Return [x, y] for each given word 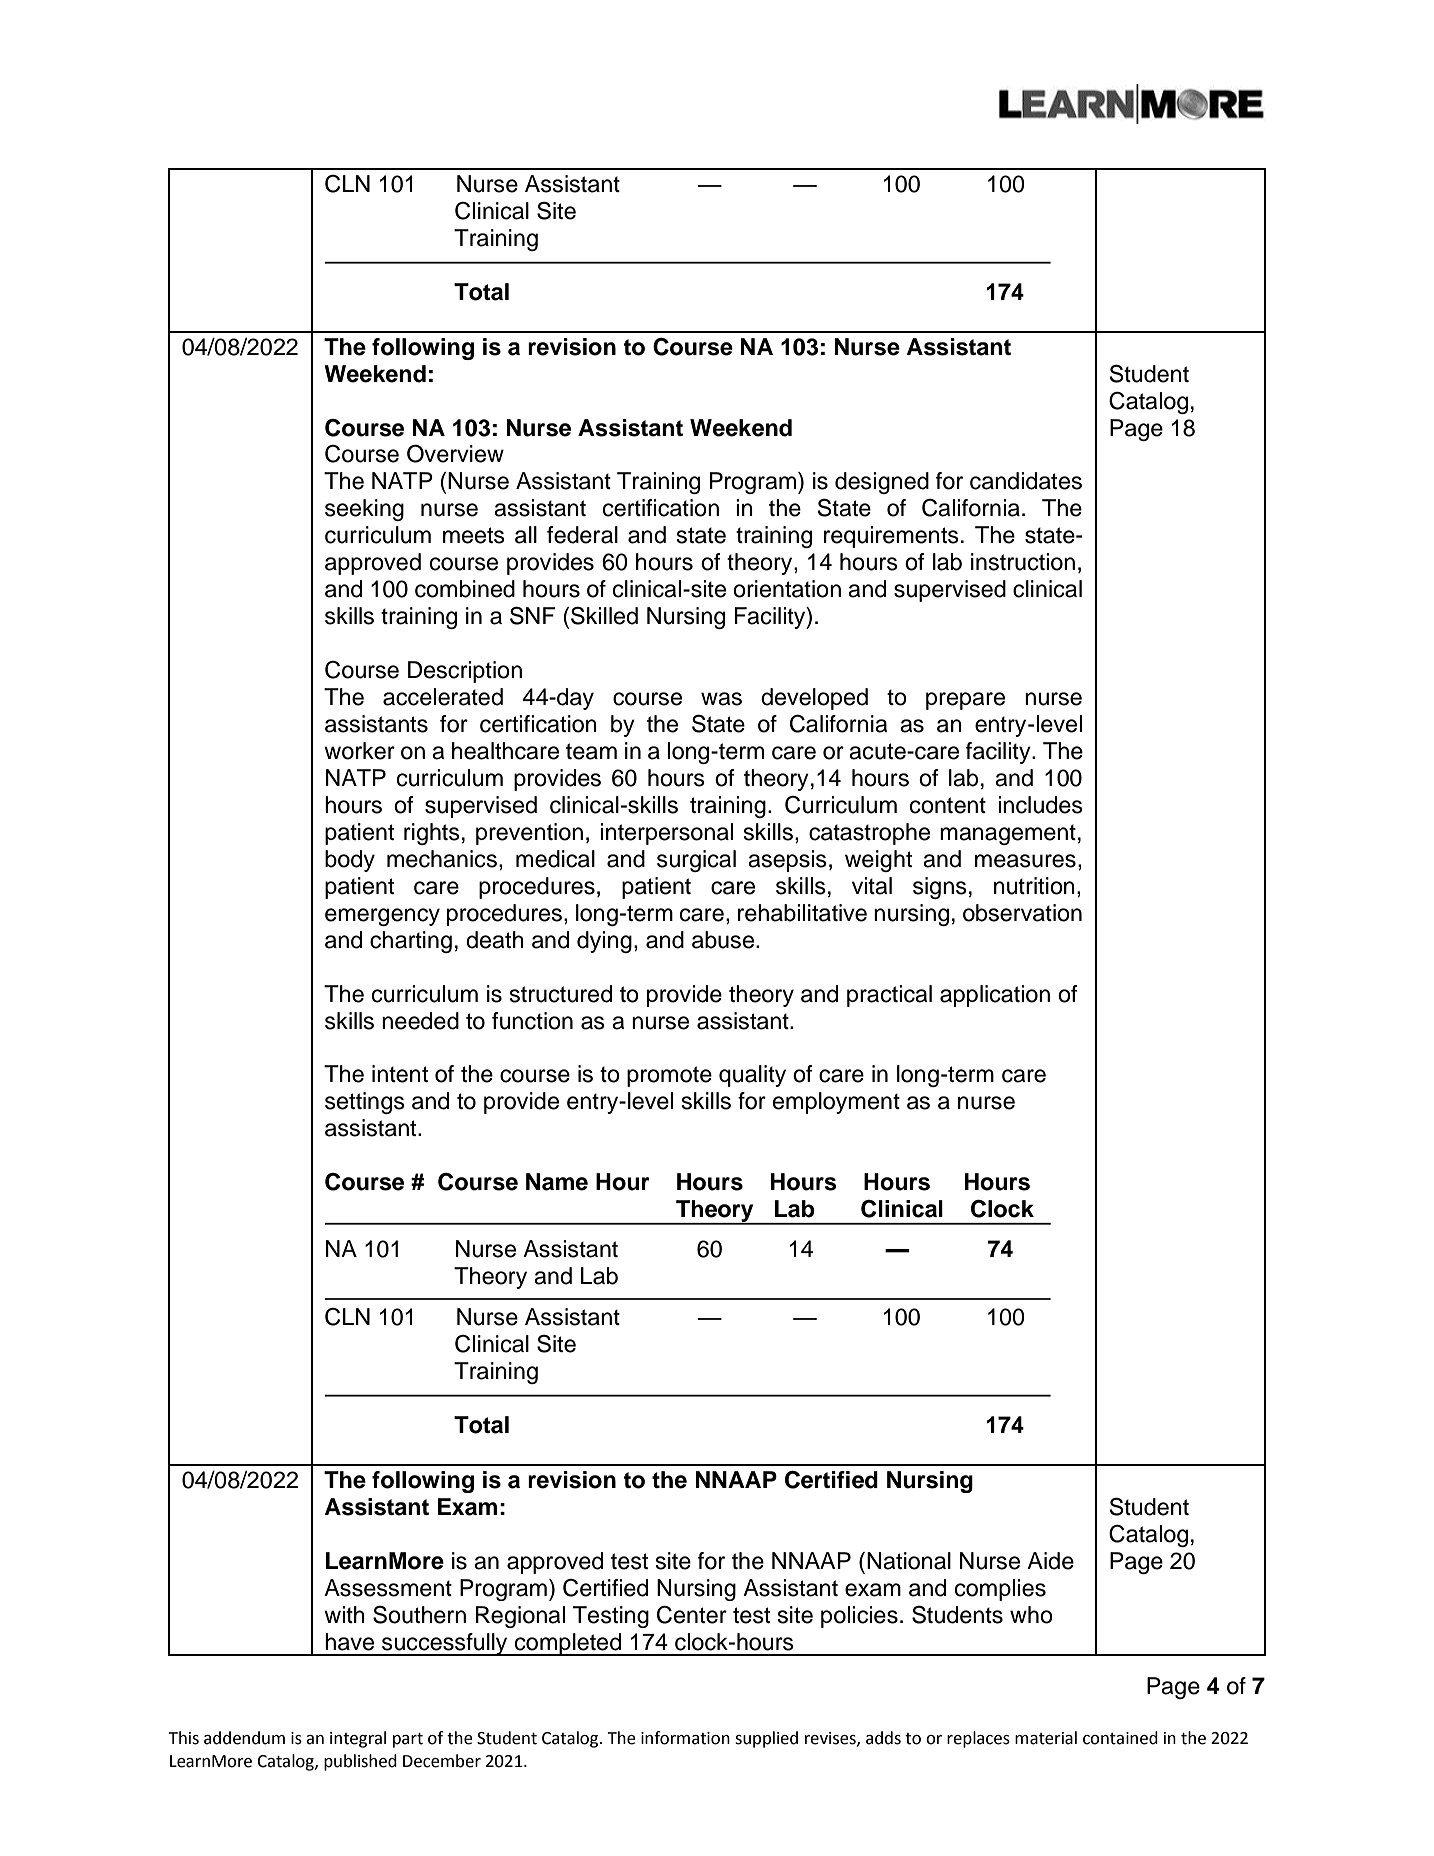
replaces [978, 1739]
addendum [244, 1738]
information [685, 1738]
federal [582, 535]
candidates [1026, 481]
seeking [364, 510]
